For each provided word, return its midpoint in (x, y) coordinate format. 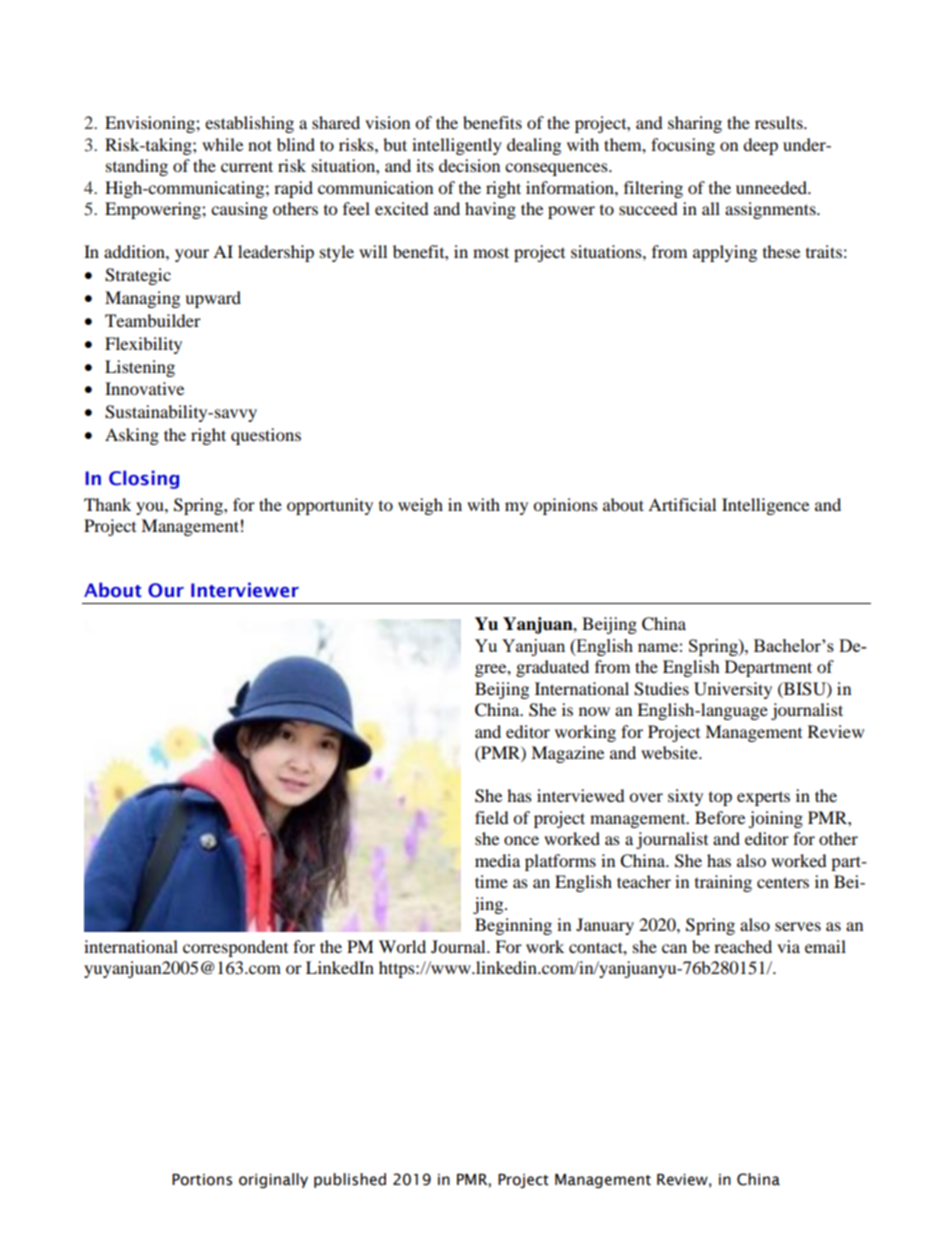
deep (760, 146)
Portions (202, 1180)
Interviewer (245, 590)
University (733, 690)
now (594, 711)
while (222, 144)
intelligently (457, 146)
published (350, 1180)
